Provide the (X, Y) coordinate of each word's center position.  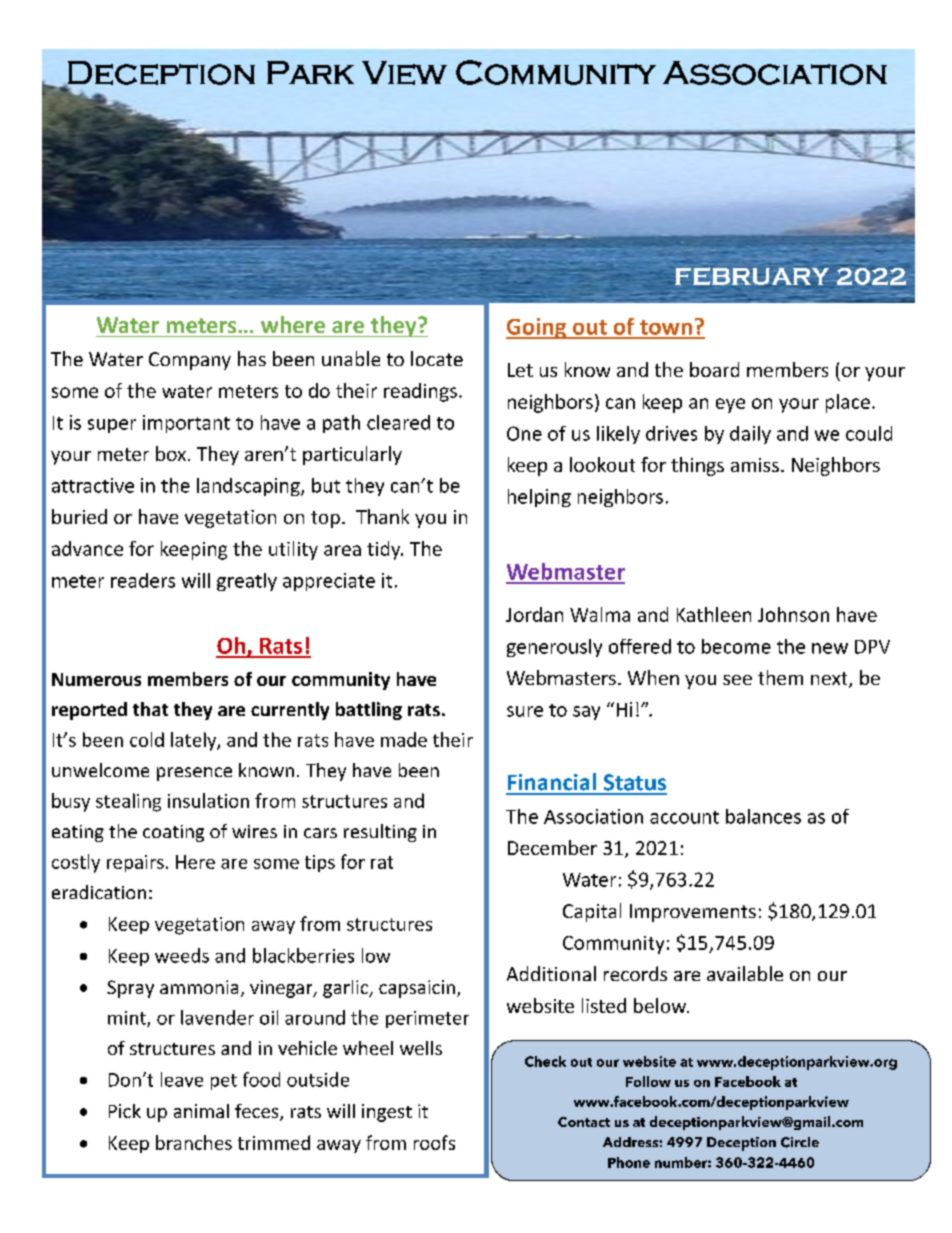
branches (194, 1142)
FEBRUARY (752, 276)
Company (190, 361)
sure (525, 711)
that (150, 709)
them (780, 677)
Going (537, 328)
